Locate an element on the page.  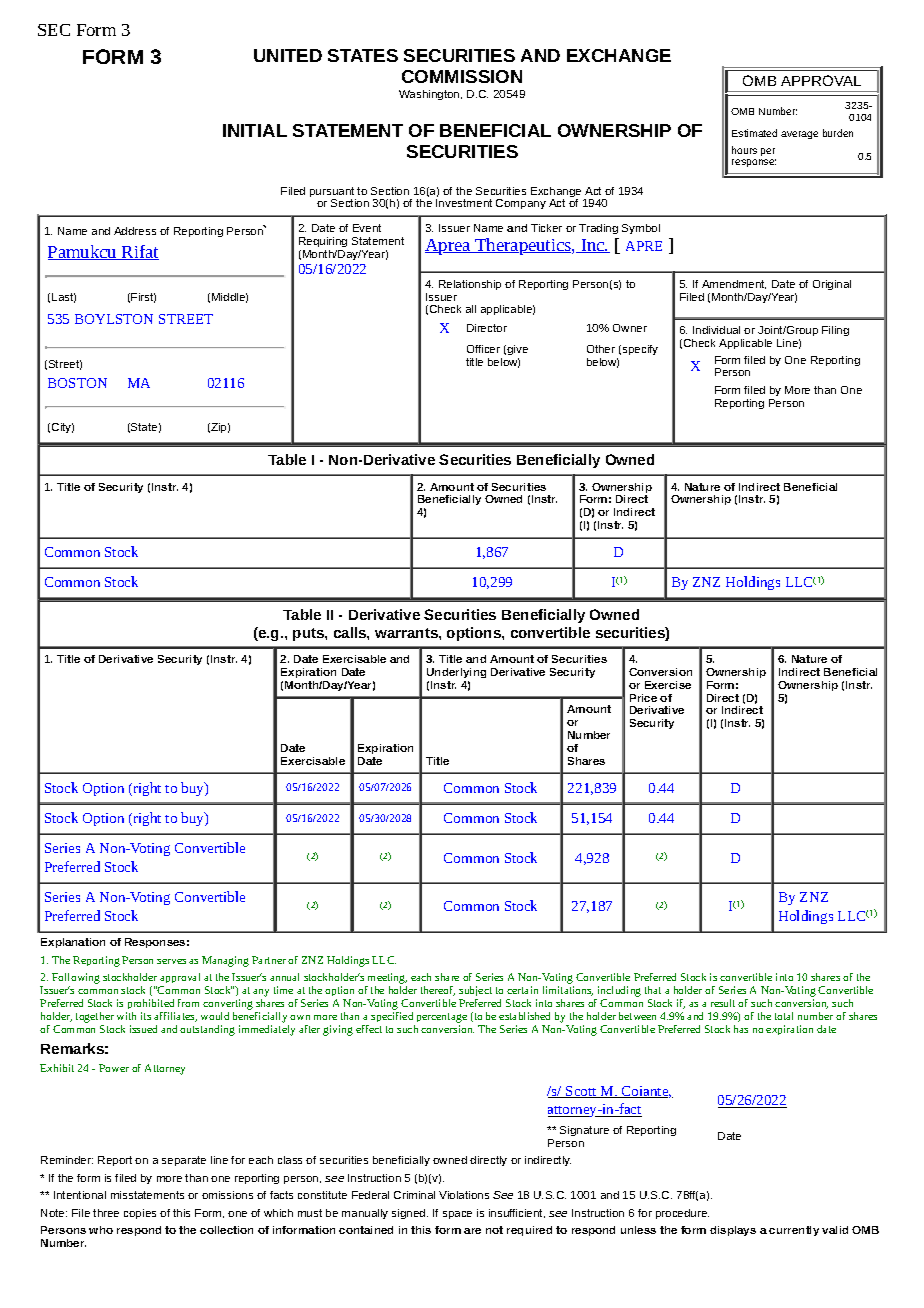
result is located at coordinates (723, 1003).
